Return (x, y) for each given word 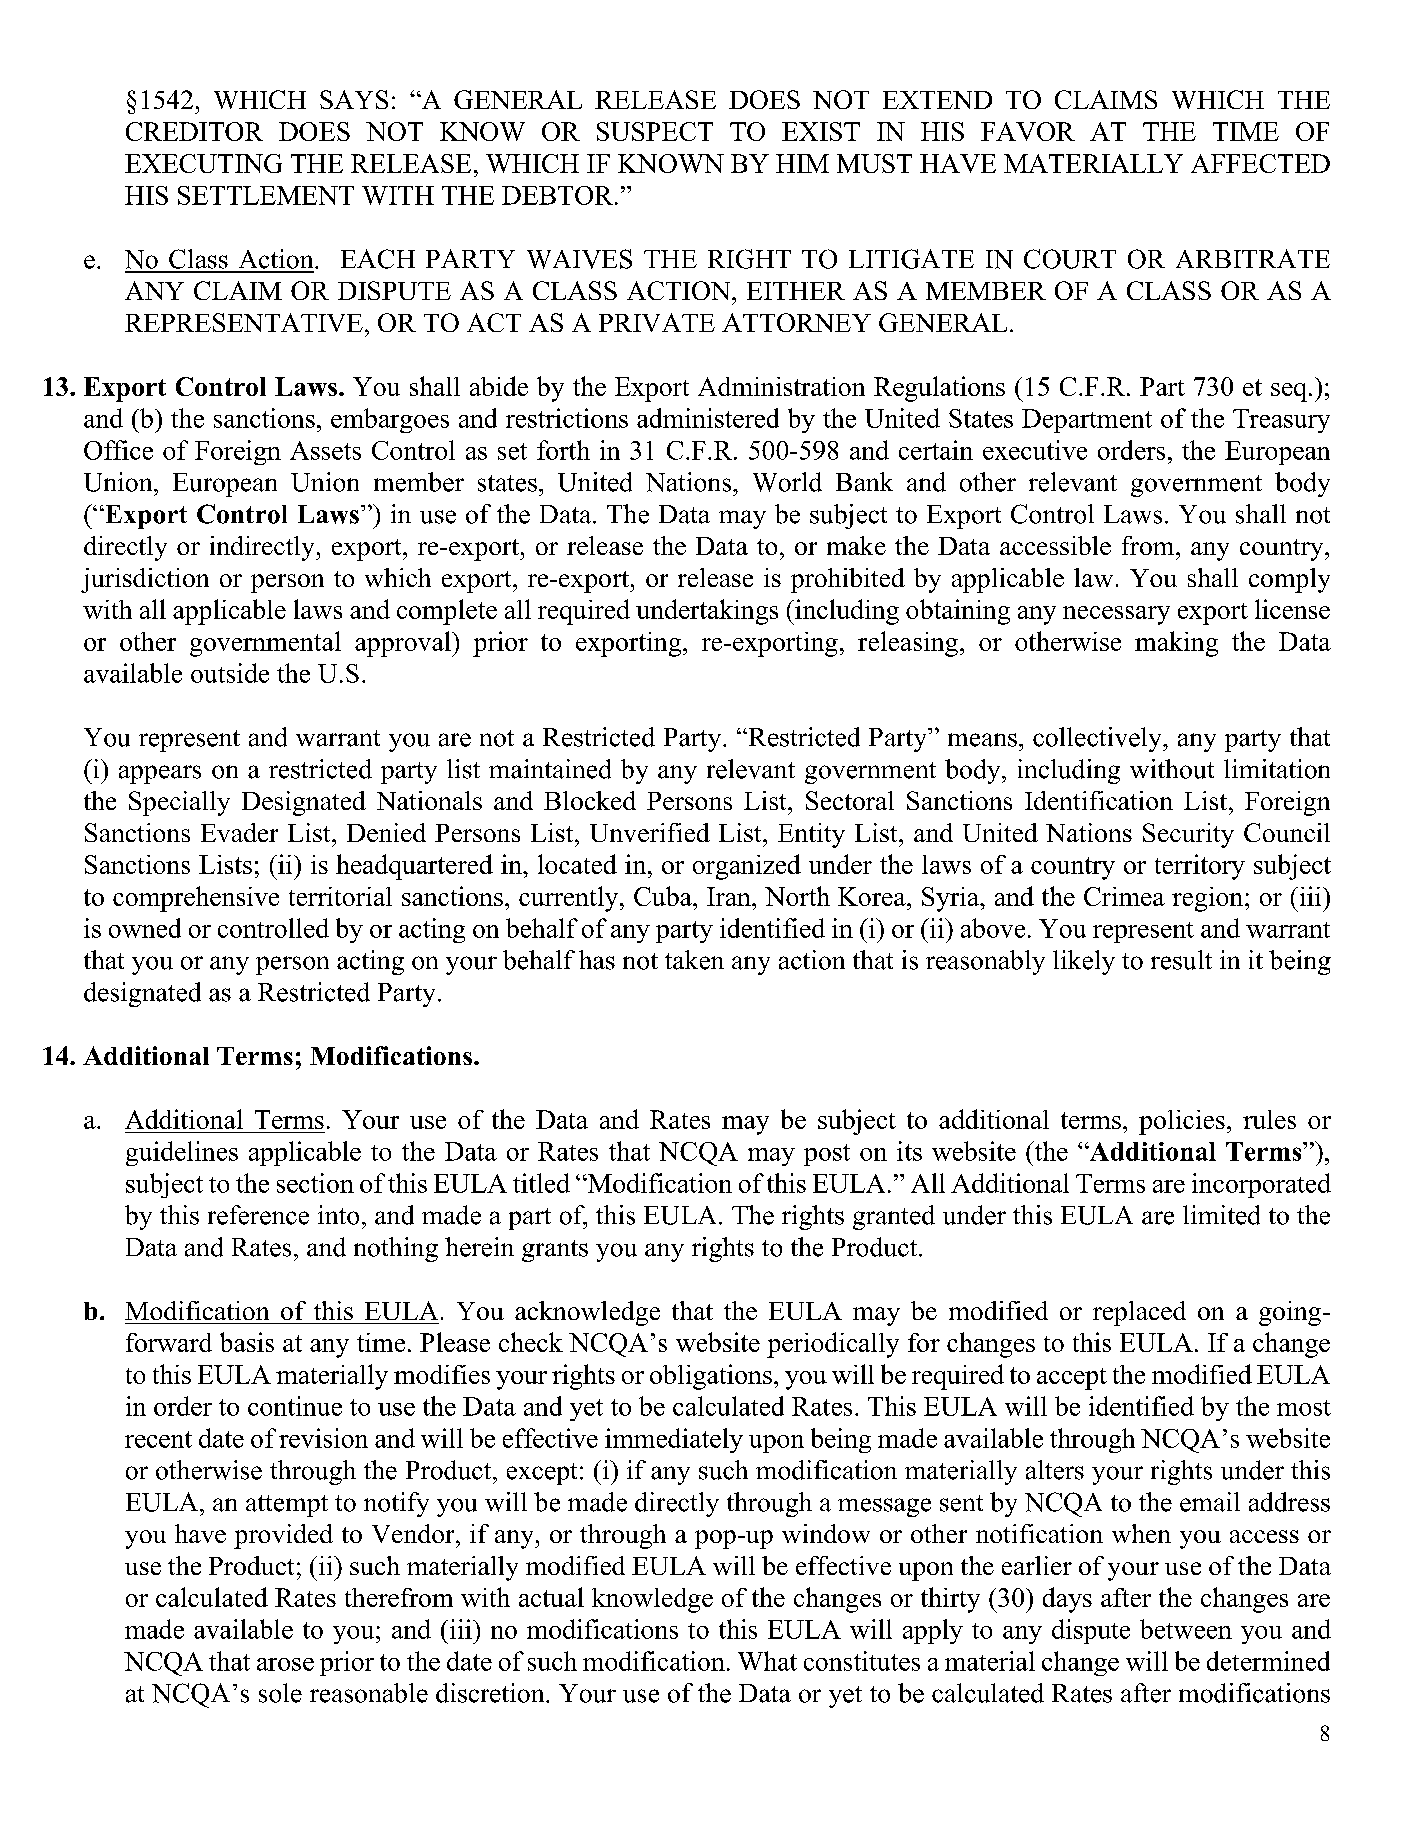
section (315, 1183)
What (767, 1661)
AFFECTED (1260, 163)
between (1186, 1629)
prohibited (848, 580)
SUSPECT (655, 131)
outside (230, 673)
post (827, 1155)
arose (285, 1664)
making (1176, 644)
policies (1182, 1122)
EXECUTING (203, 163)
